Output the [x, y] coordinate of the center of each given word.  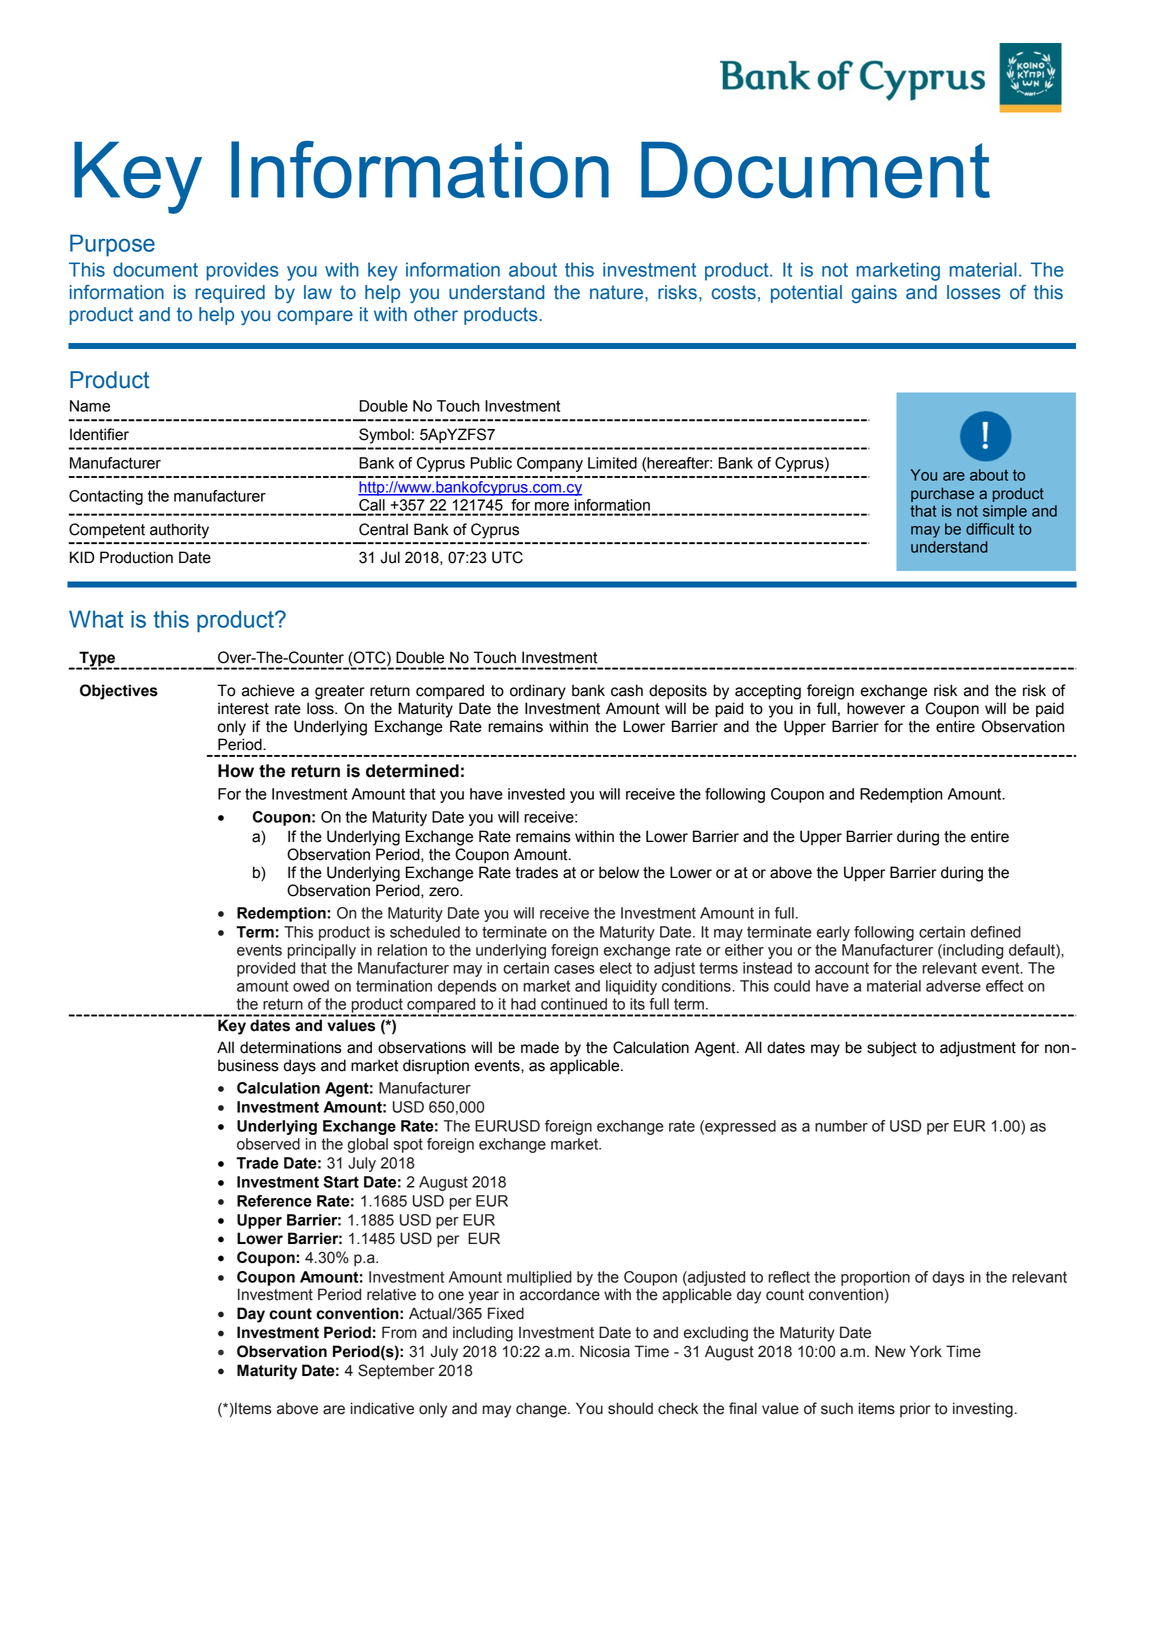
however [876, 708]
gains [874, 294]
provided [266, 969]
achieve [268, 690]
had [523, 1004]
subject [892, 1049]
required [230, 294]
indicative [382, 1408]
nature [618, 292]
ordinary [538, 692]
